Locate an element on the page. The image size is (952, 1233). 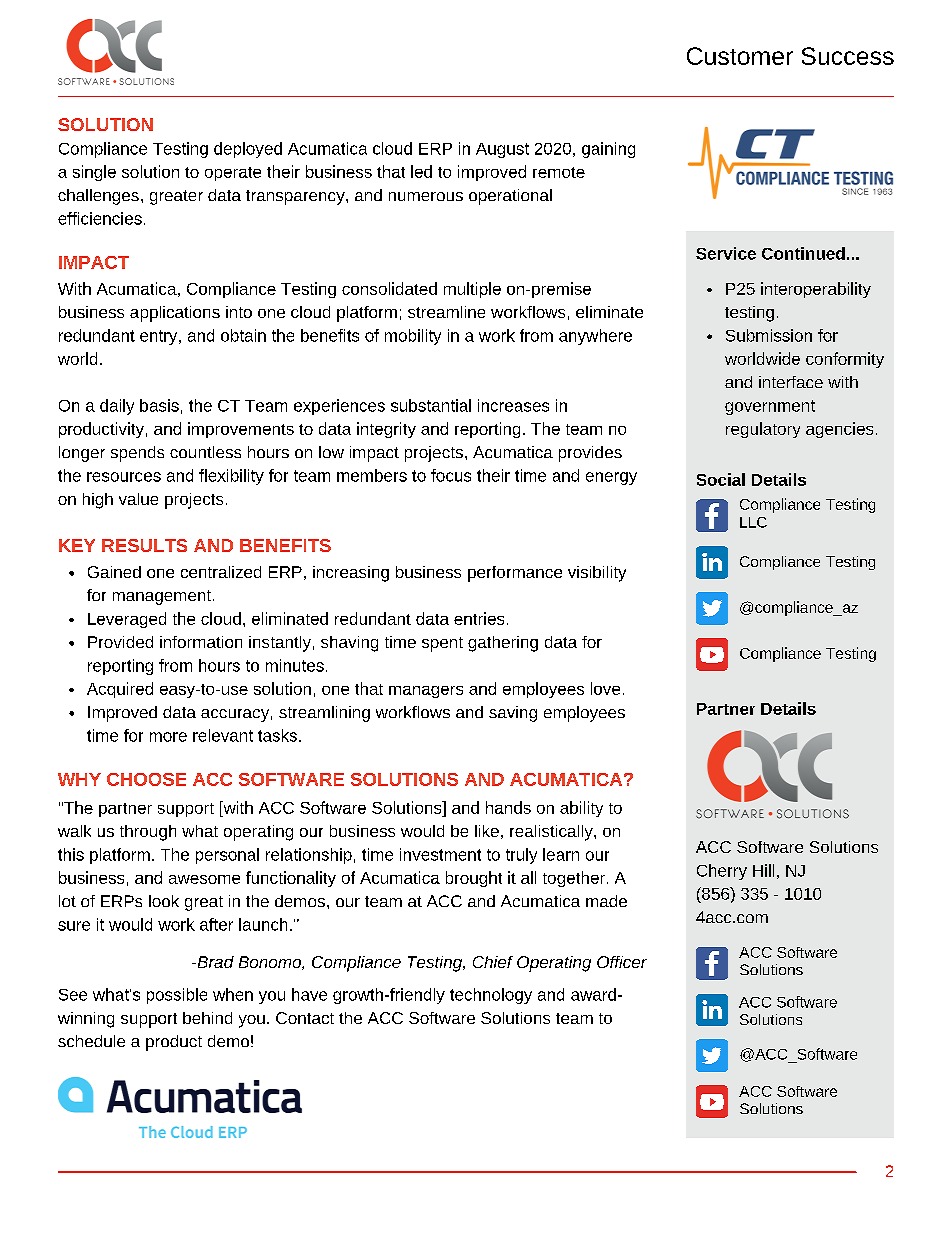
RESULTS is located at coordinates (144, 545).
